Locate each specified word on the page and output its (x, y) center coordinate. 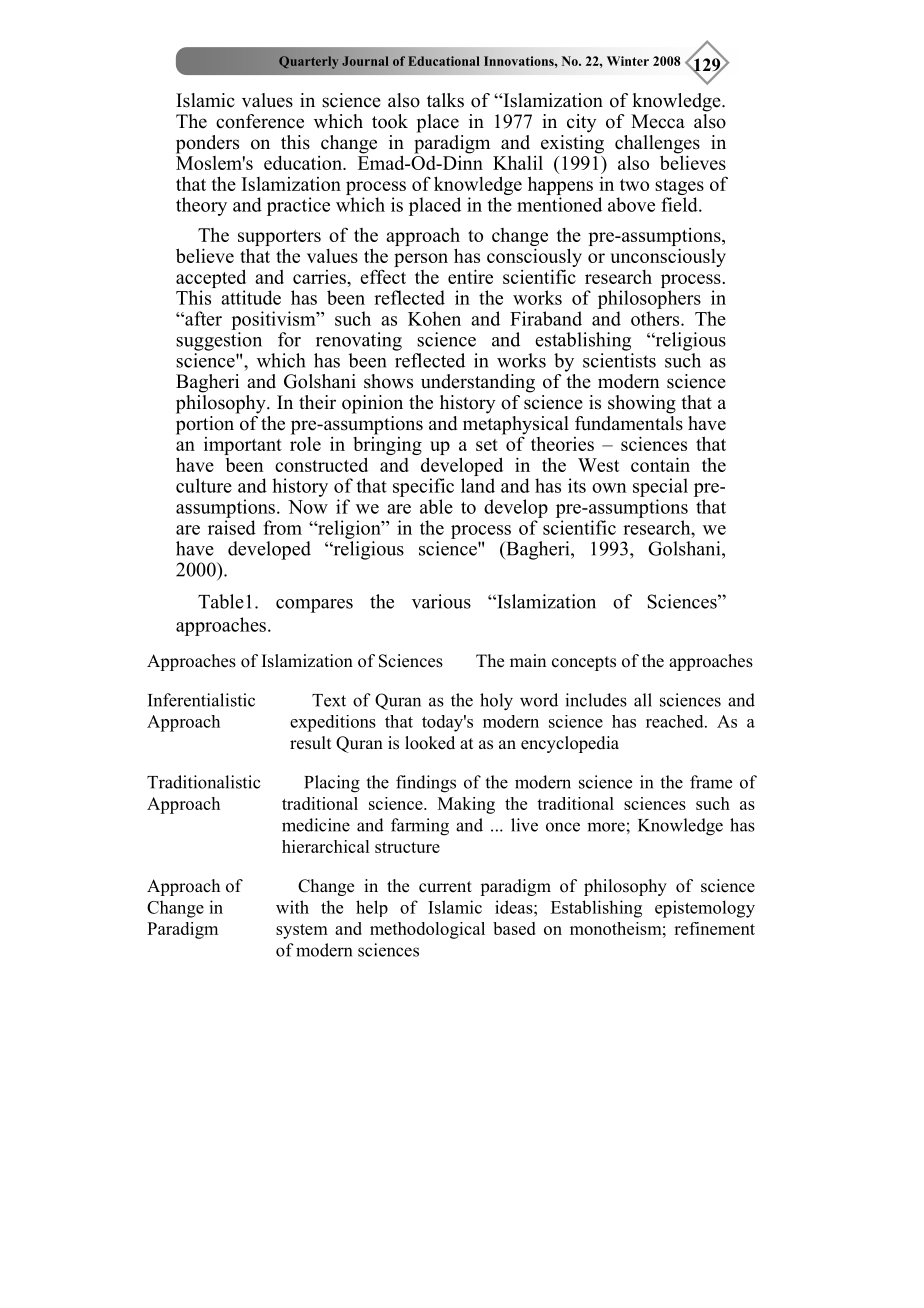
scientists (619, 360)
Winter (628, 61)
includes (596, 700)
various (441, 601)
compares (314, 606)
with (292, 907)
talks (445, 100)
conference (260, 121)
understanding (478, 383)
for (289, 339)
